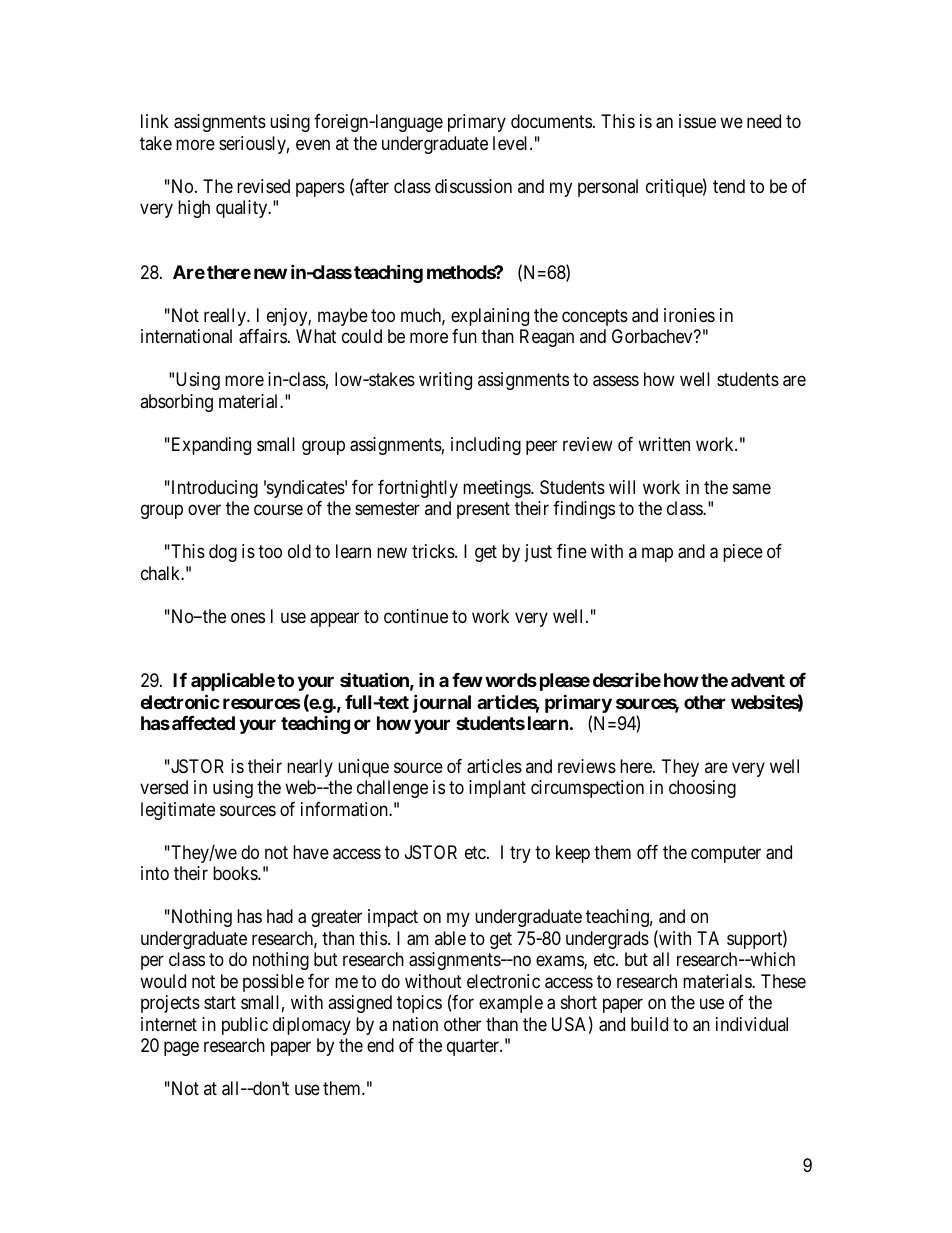 This image has height=1233, width=952. Describe the element at coordinates (743, 553) in the image. I see `piece` at that location.
